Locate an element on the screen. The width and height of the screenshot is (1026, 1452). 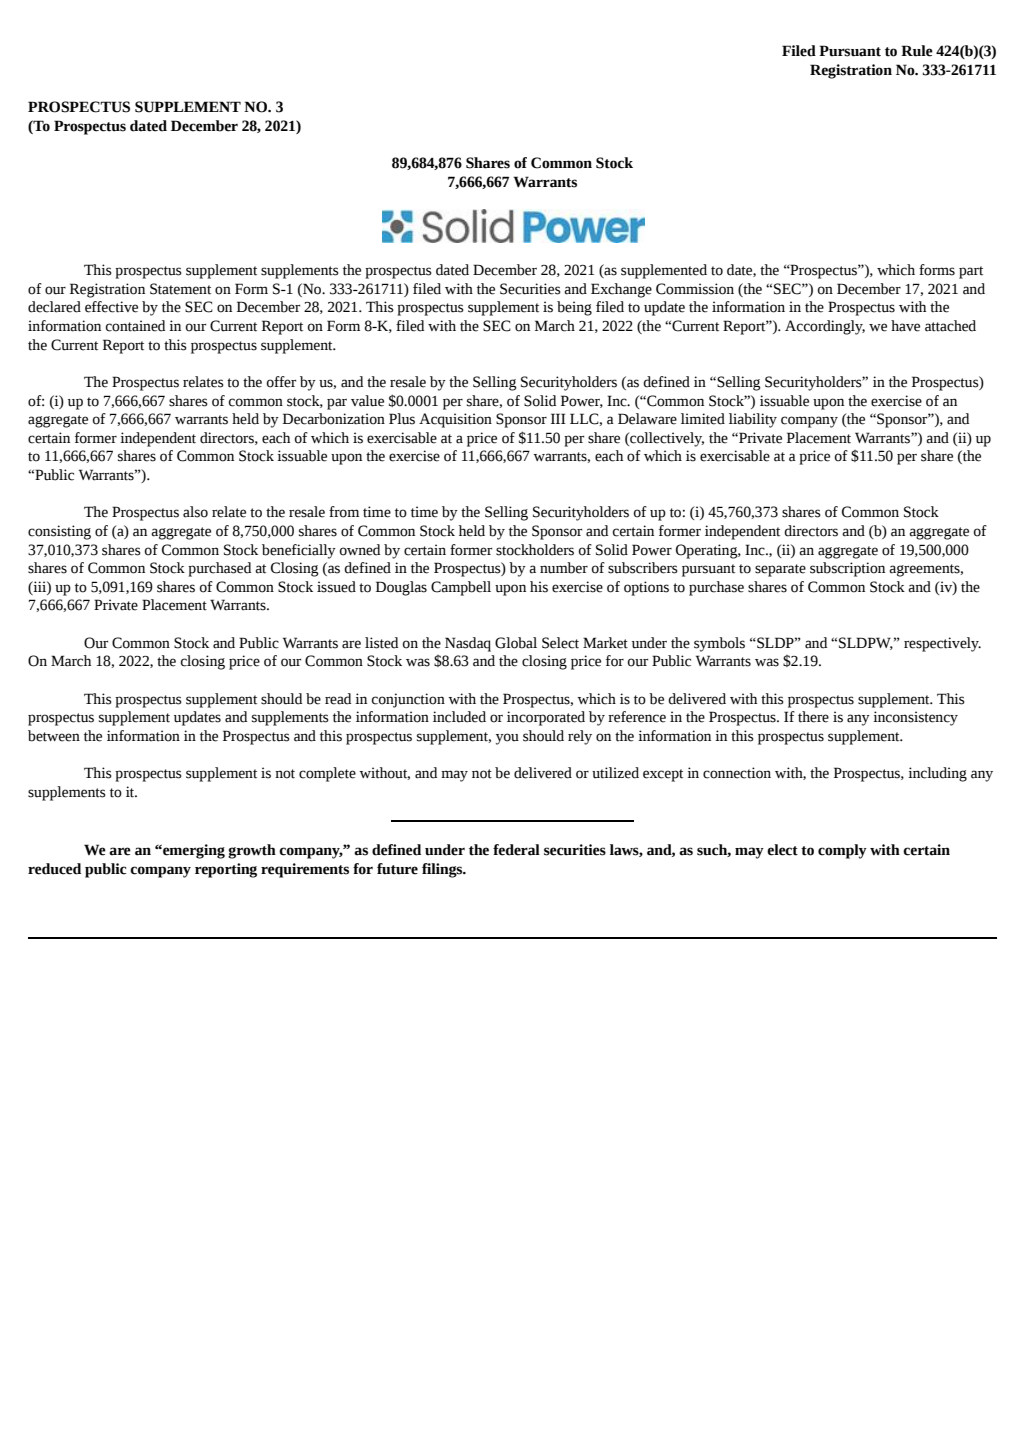
growth is located at coordinates (252, 851).
